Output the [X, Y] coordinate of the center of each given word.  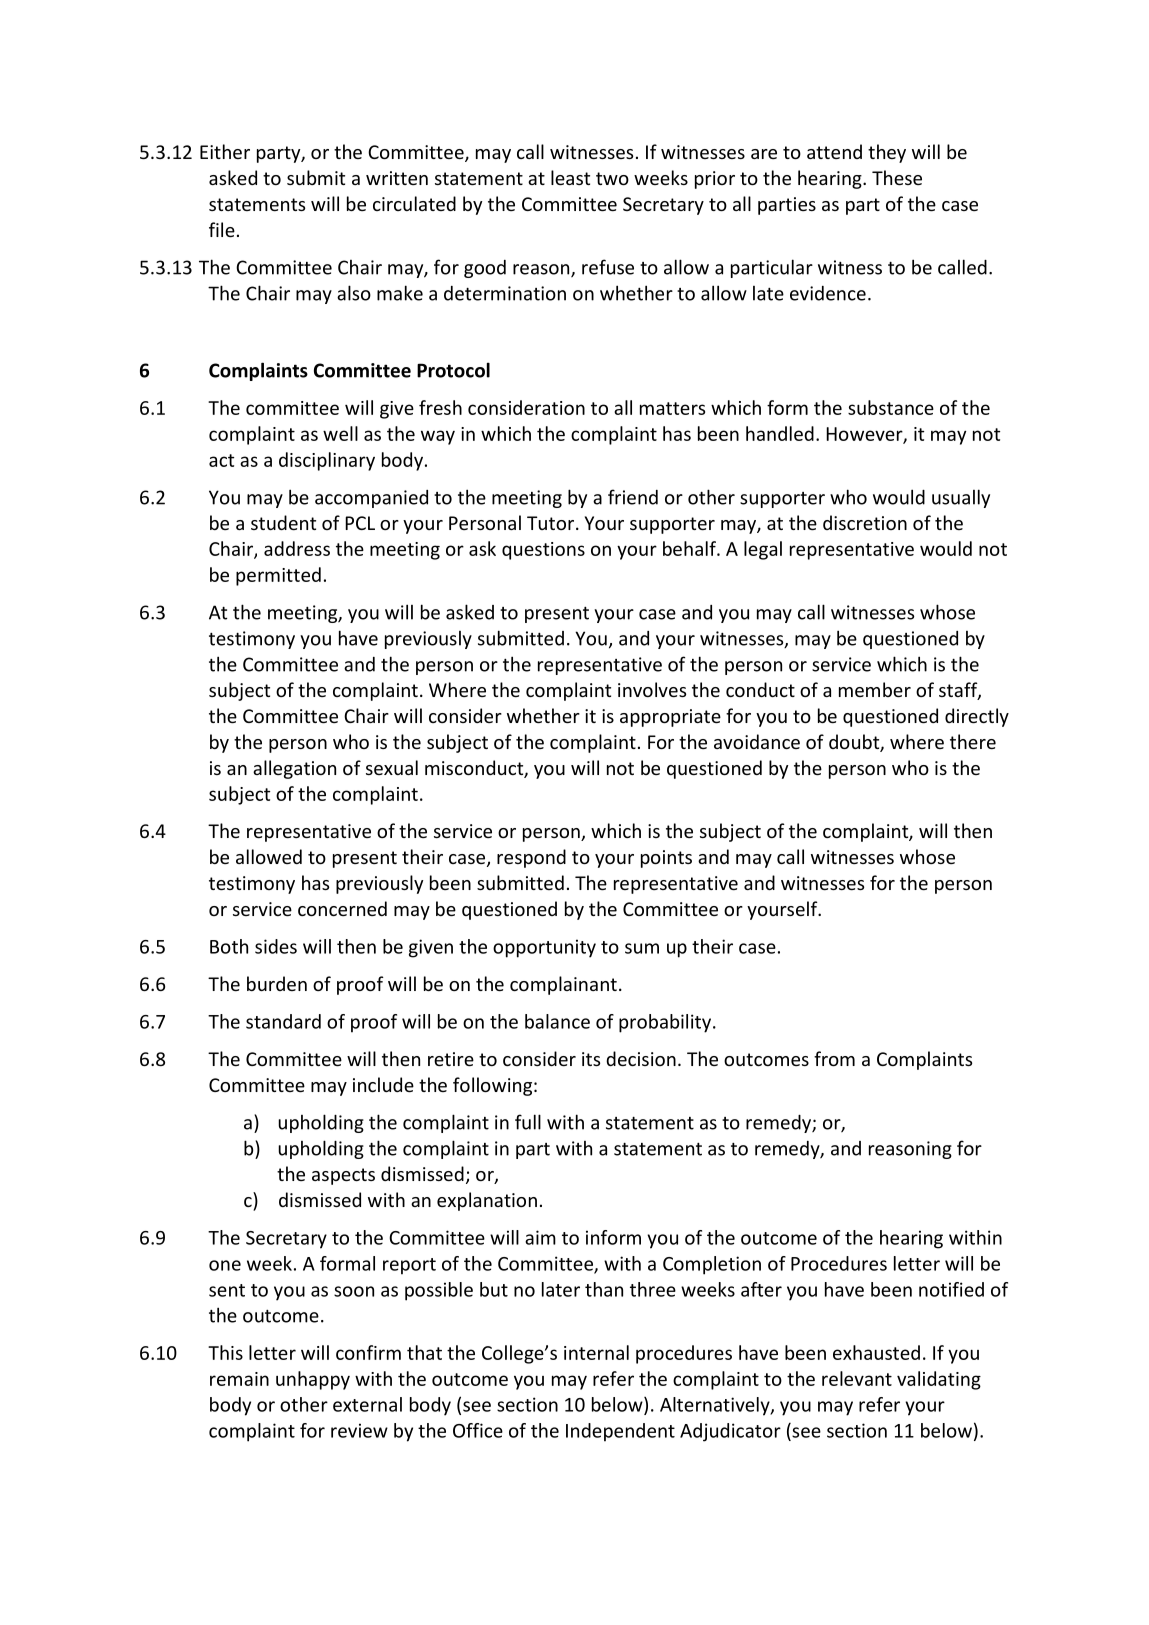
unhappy [313, 1380]
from [834, 1058]
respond [531, 858]
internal [596, 1352]
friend [633, 497]
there [973, 741]
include [383, 1084]
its [591, 1059]
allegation [294, 769]
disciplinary [327, 461]
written [397, 178]
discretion [865, 522]
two [612, 178]
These [897, 177]
